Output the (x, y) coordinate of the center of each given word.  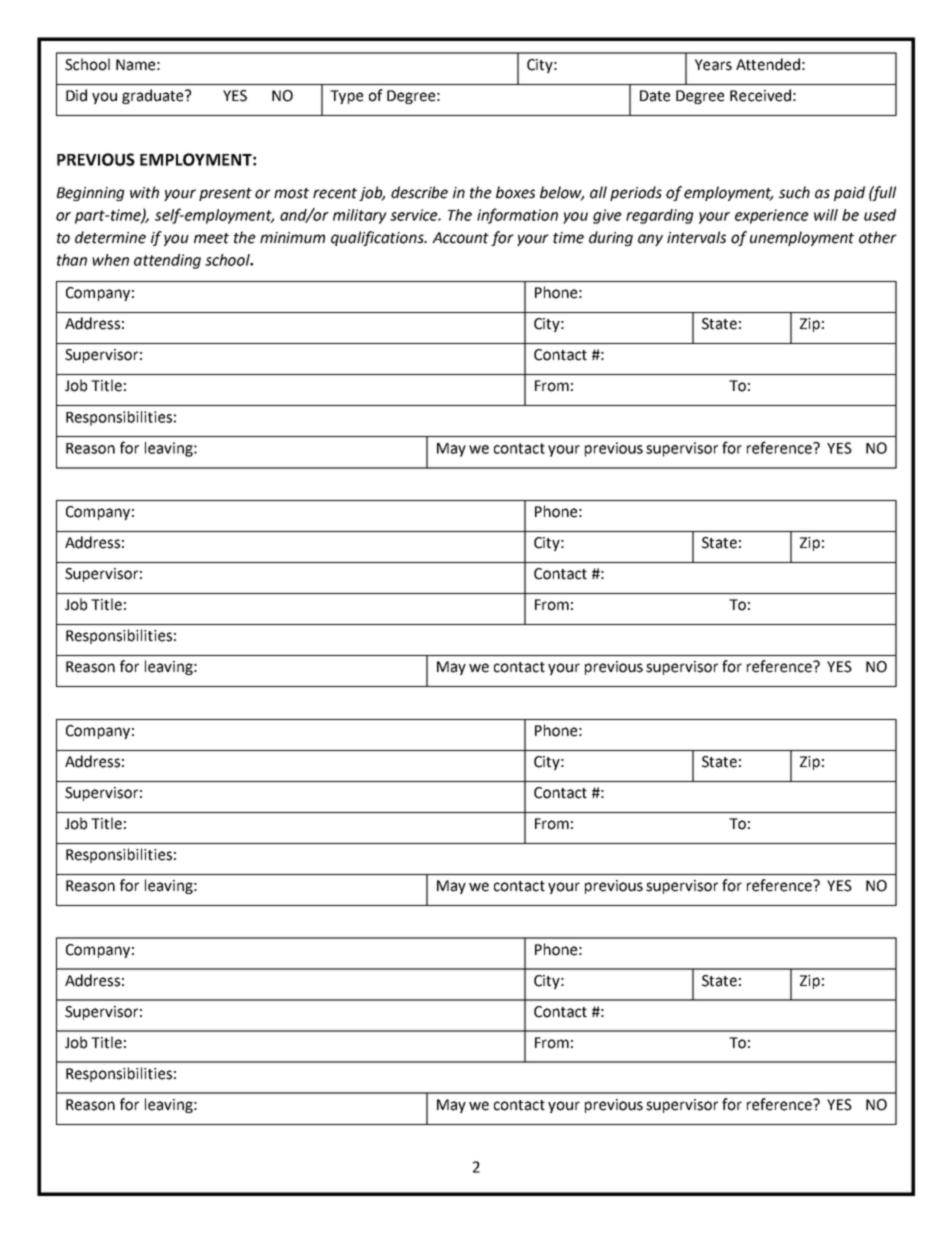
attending (167, 261)
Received (760, 95)
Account (460, 238)
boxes (515, 192)
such (794, 192)
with (144, 192)
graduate (154, 96)
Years (713, 65)
